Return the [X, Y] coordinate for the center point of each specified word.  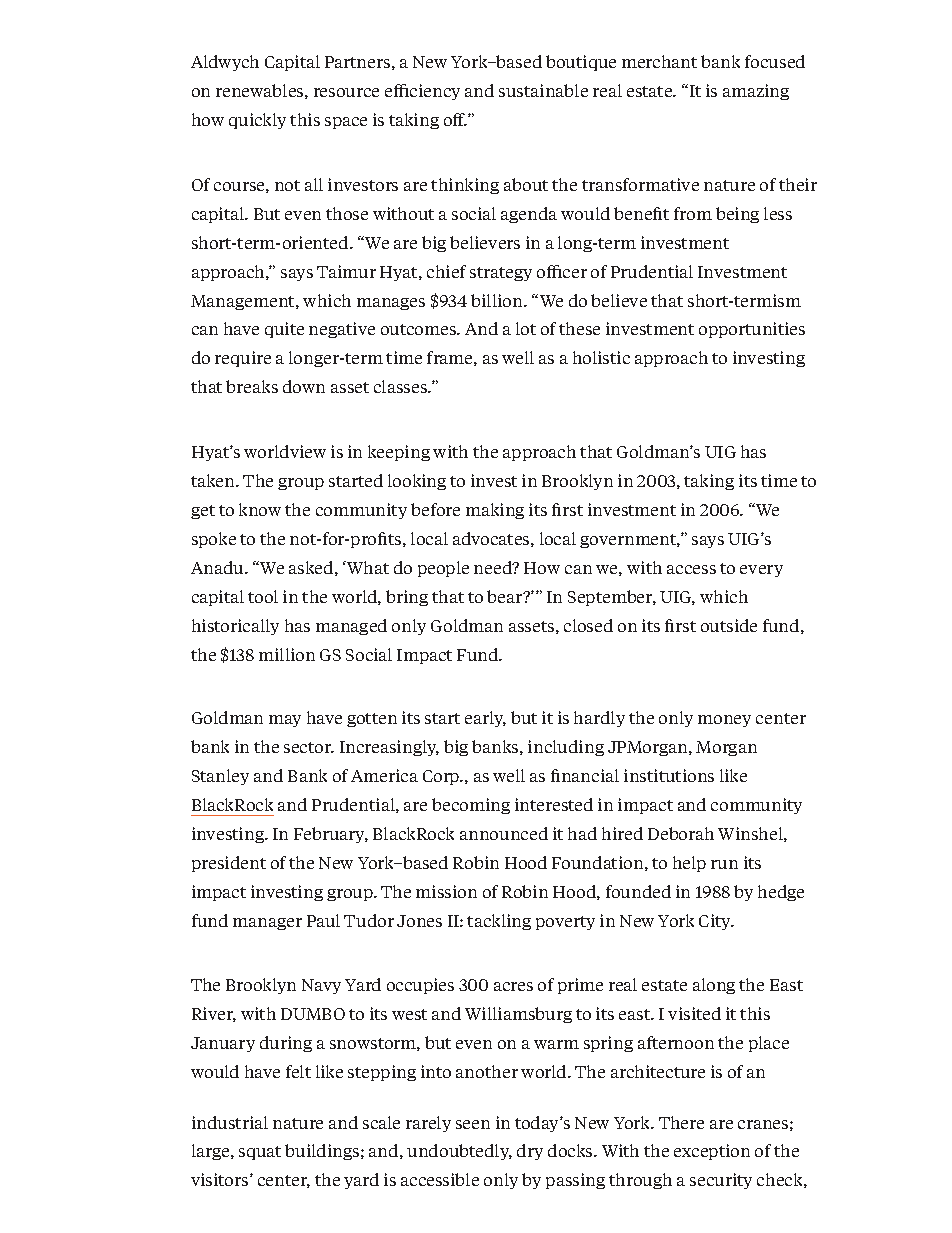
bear [506, 596]
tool [263, 596]
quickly [257, 121]
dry [530, 1152]
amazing [756, 92]
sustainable [543, 90]
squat [260, 1153]
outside [729, 625]
